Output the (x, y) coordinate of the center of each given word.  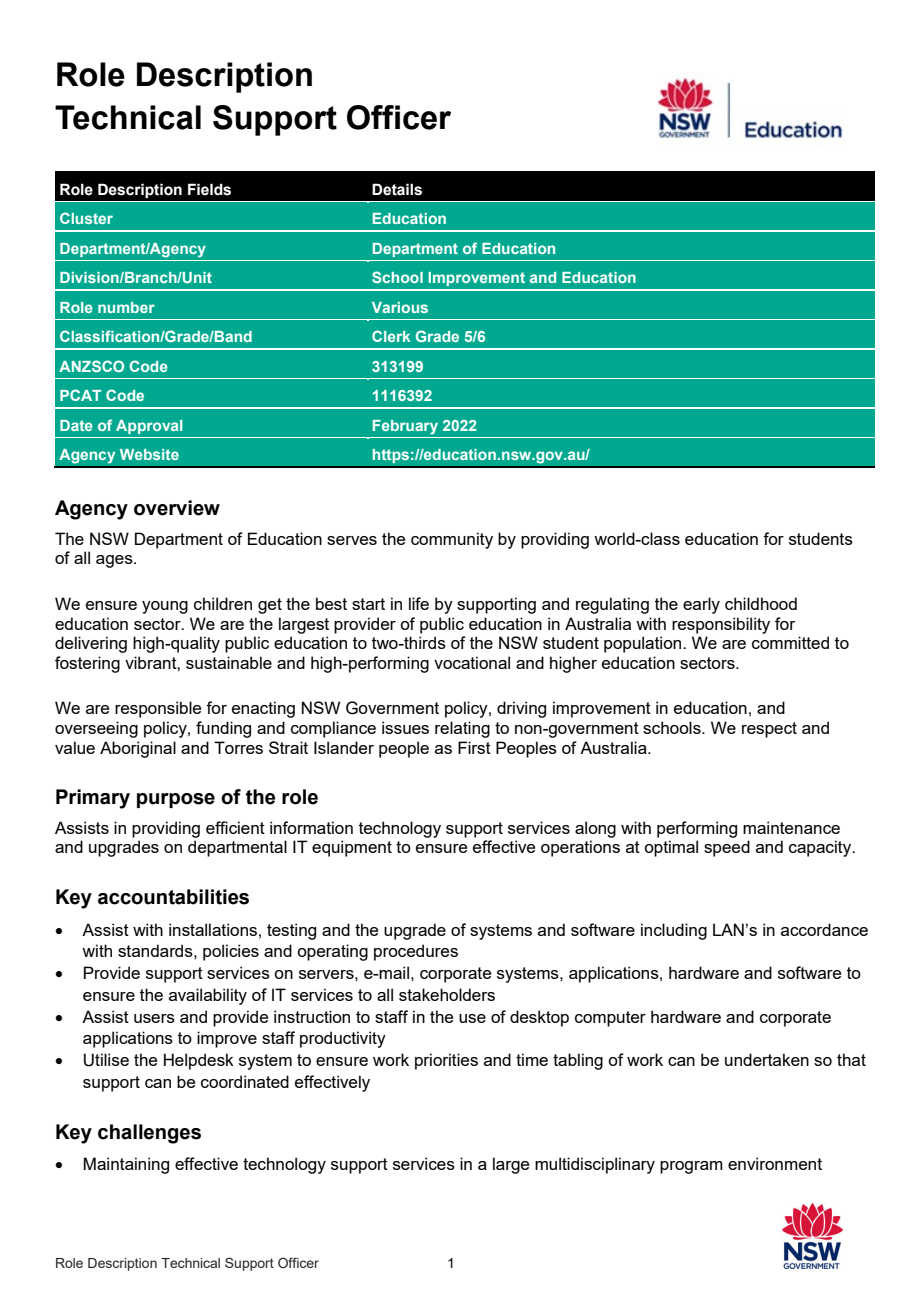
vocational (472, 662)
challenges (149, 1134)
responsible (158, 709)
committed (790, 642)
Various (400, 307)
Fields (209, 189)
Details (397, 189)
